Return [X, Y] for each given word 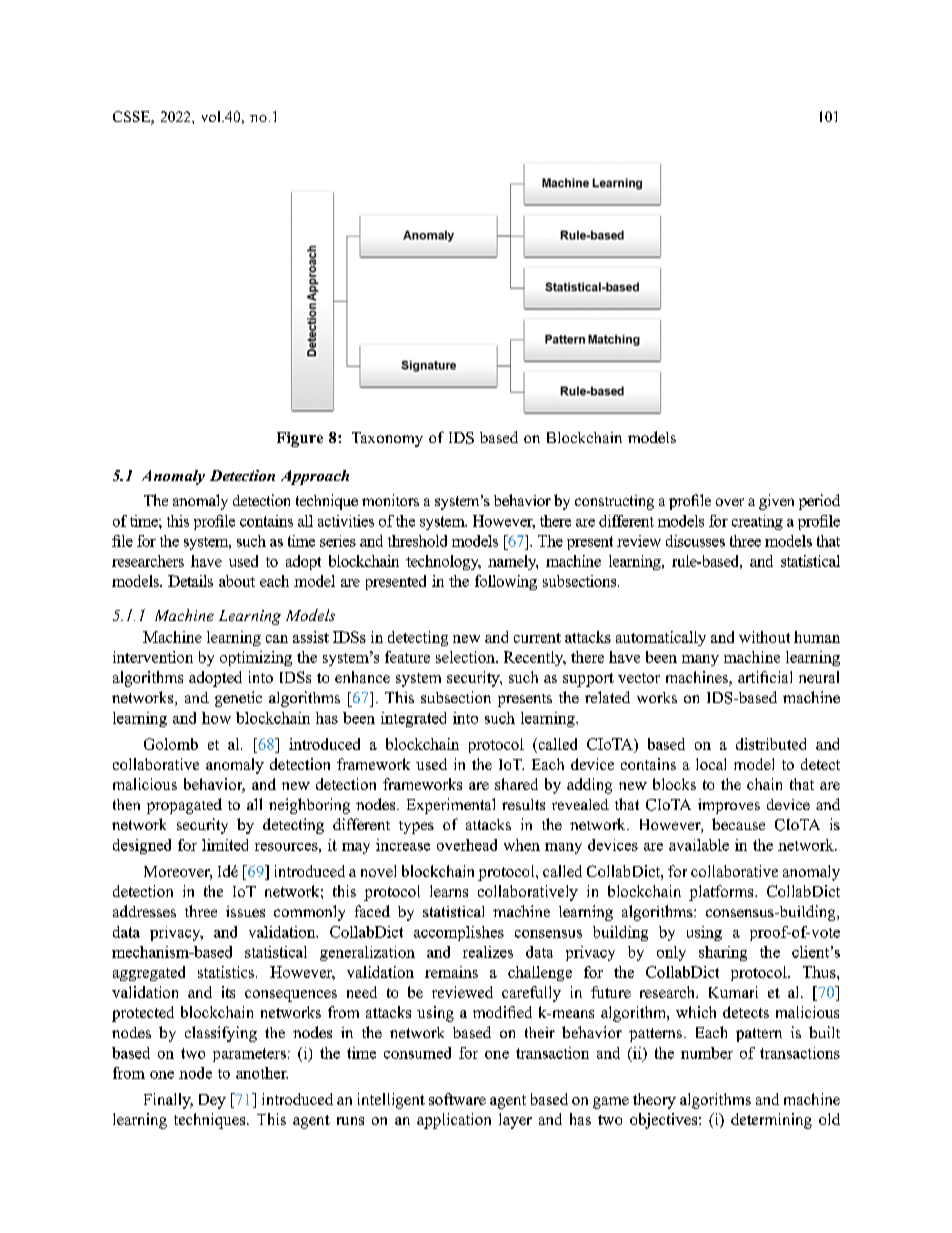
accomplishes [459, 933]
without [764, 637]
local [711, 764]
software [457, 1099]
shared [516, 784]
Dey [212, 1101]
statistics [227, 972]
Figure [300, 439]
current [537, 638]
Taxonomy [387, 439]
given [776, 502]
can [277, 639]
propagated [184, 806]
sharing [723, 953]
